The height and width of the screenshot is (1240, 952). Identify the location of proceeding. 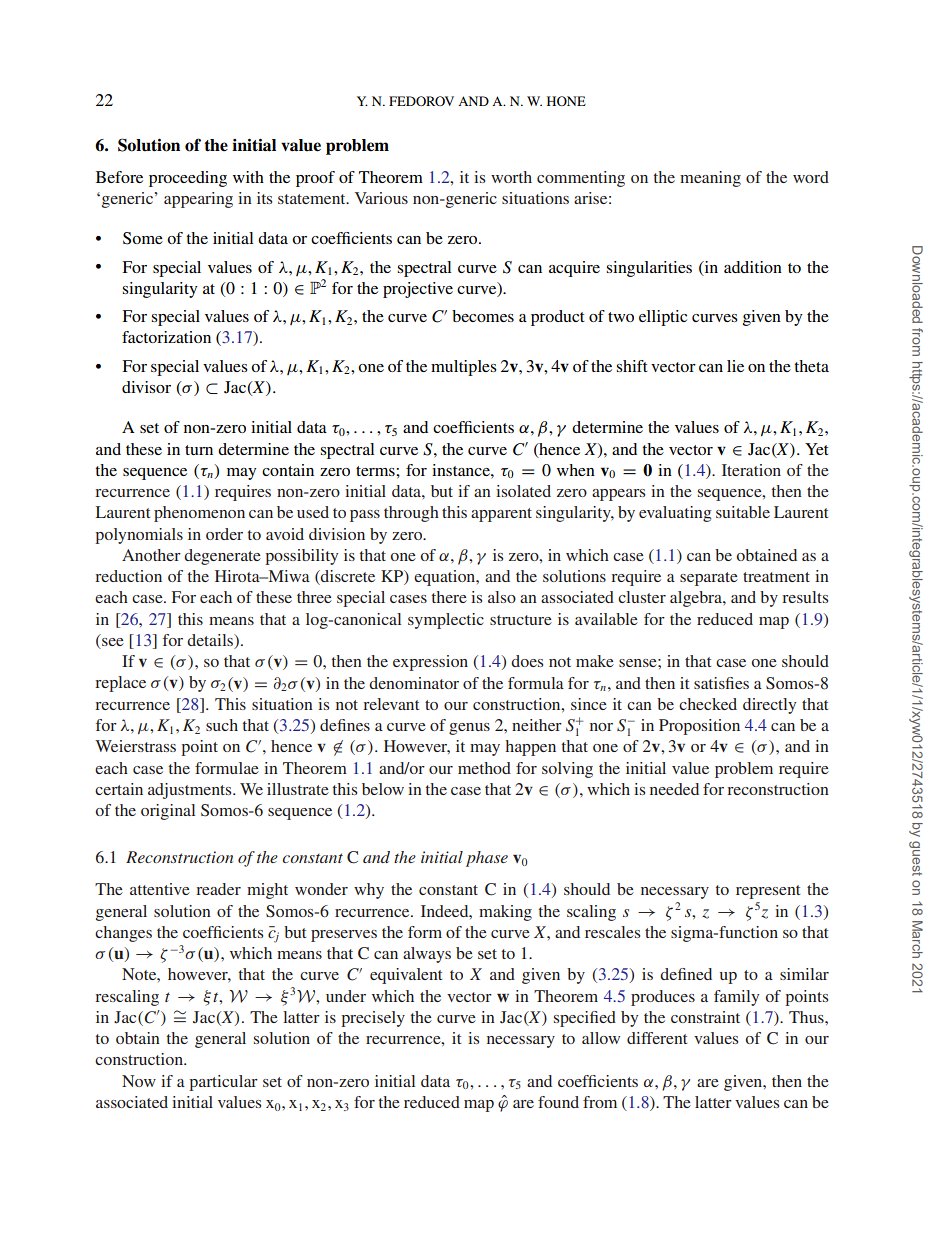
(188, 179).
